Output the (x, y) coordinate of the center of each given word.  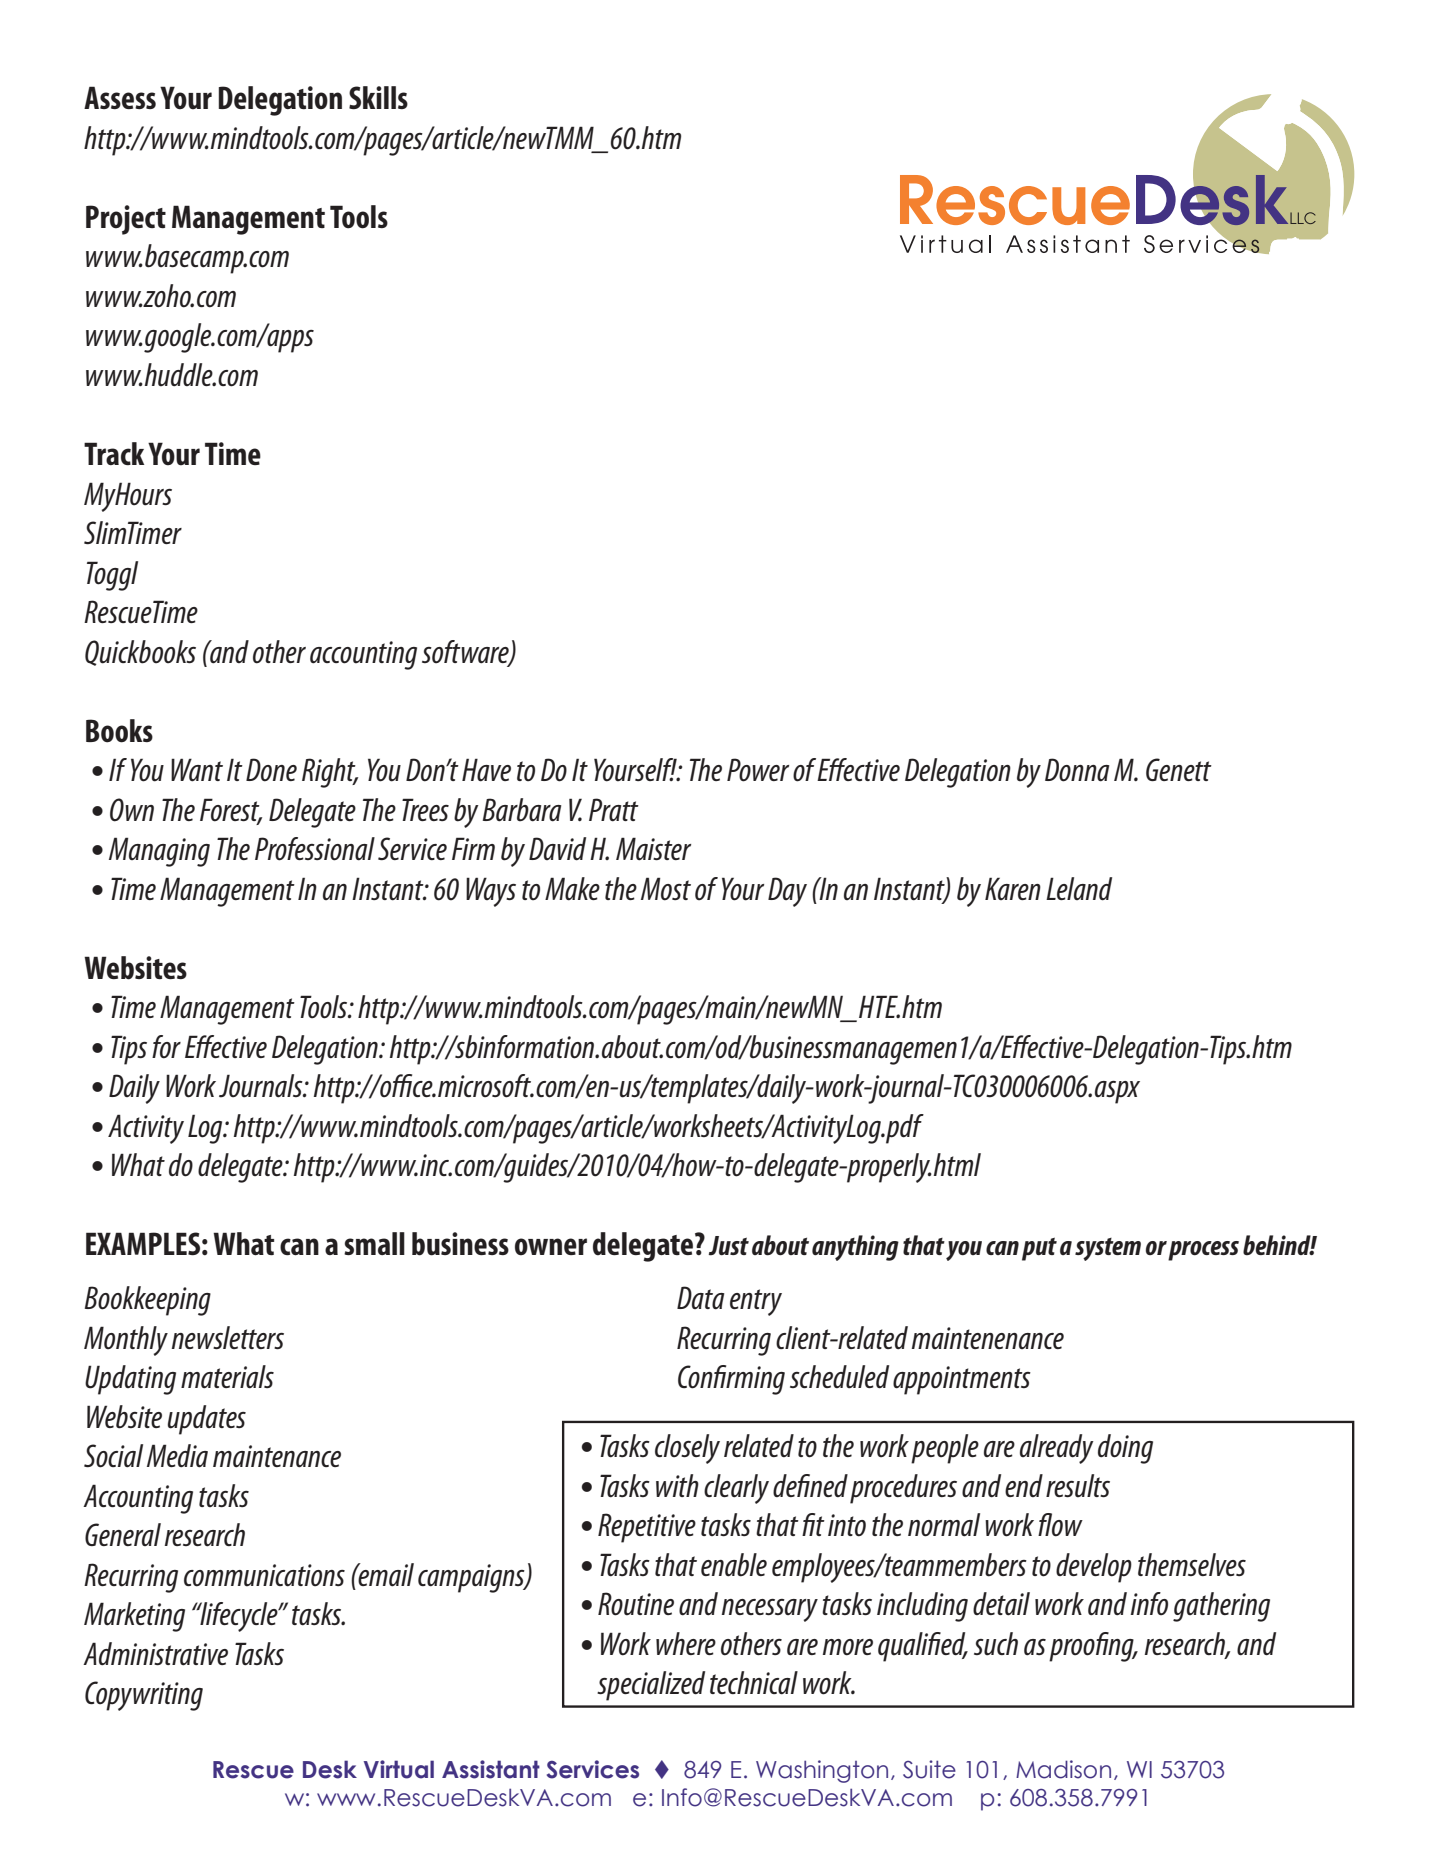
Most (666, 889)
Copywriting (144, 1696)
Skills (378, 97)
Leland (1079, 889)
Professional (315, 849)
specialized (651, 1686)
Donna (1077, 770)
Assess (120, 97)
